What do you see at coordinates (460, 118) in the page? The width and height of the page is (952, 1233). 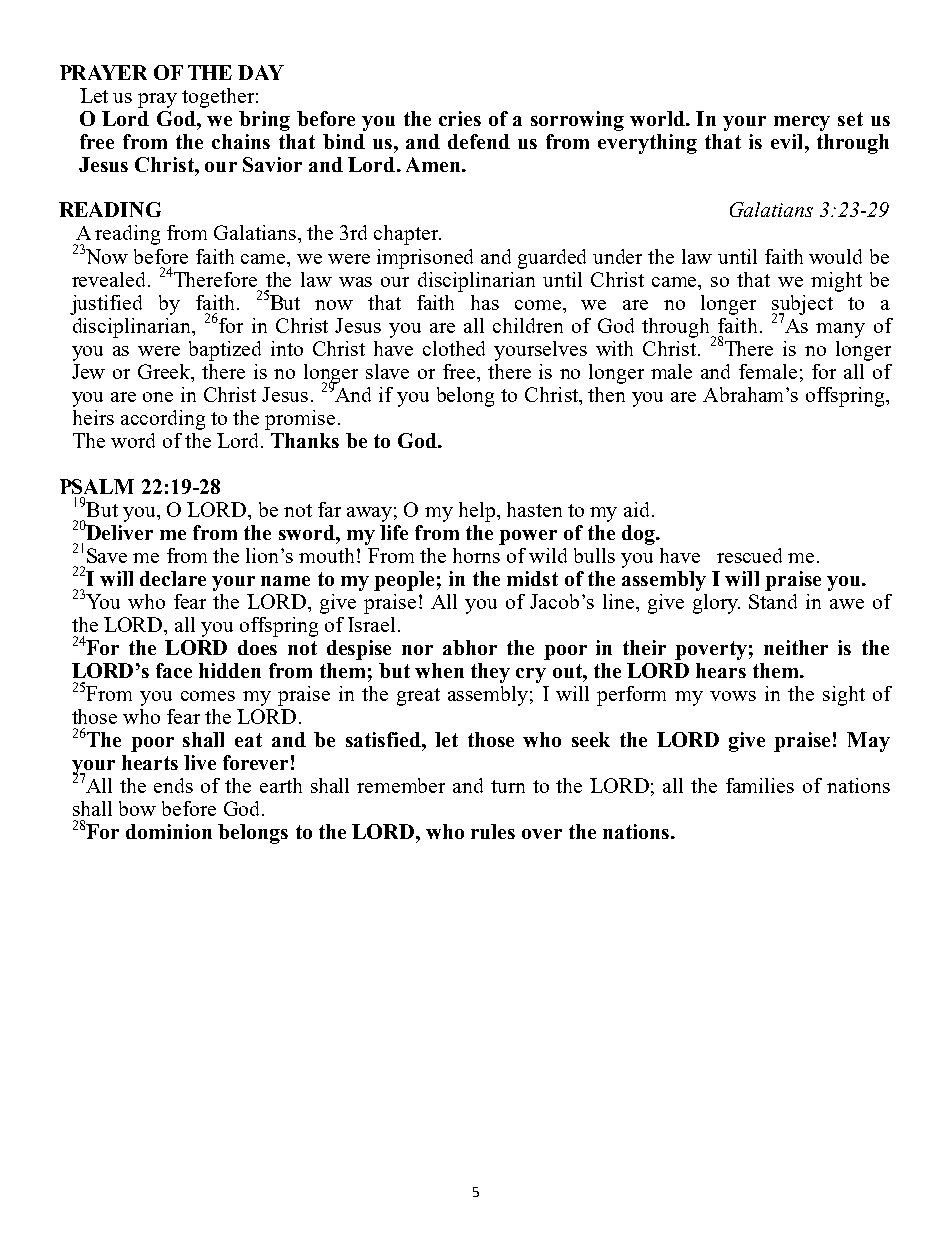 I see `cries` at bounding box center [460, 118].
